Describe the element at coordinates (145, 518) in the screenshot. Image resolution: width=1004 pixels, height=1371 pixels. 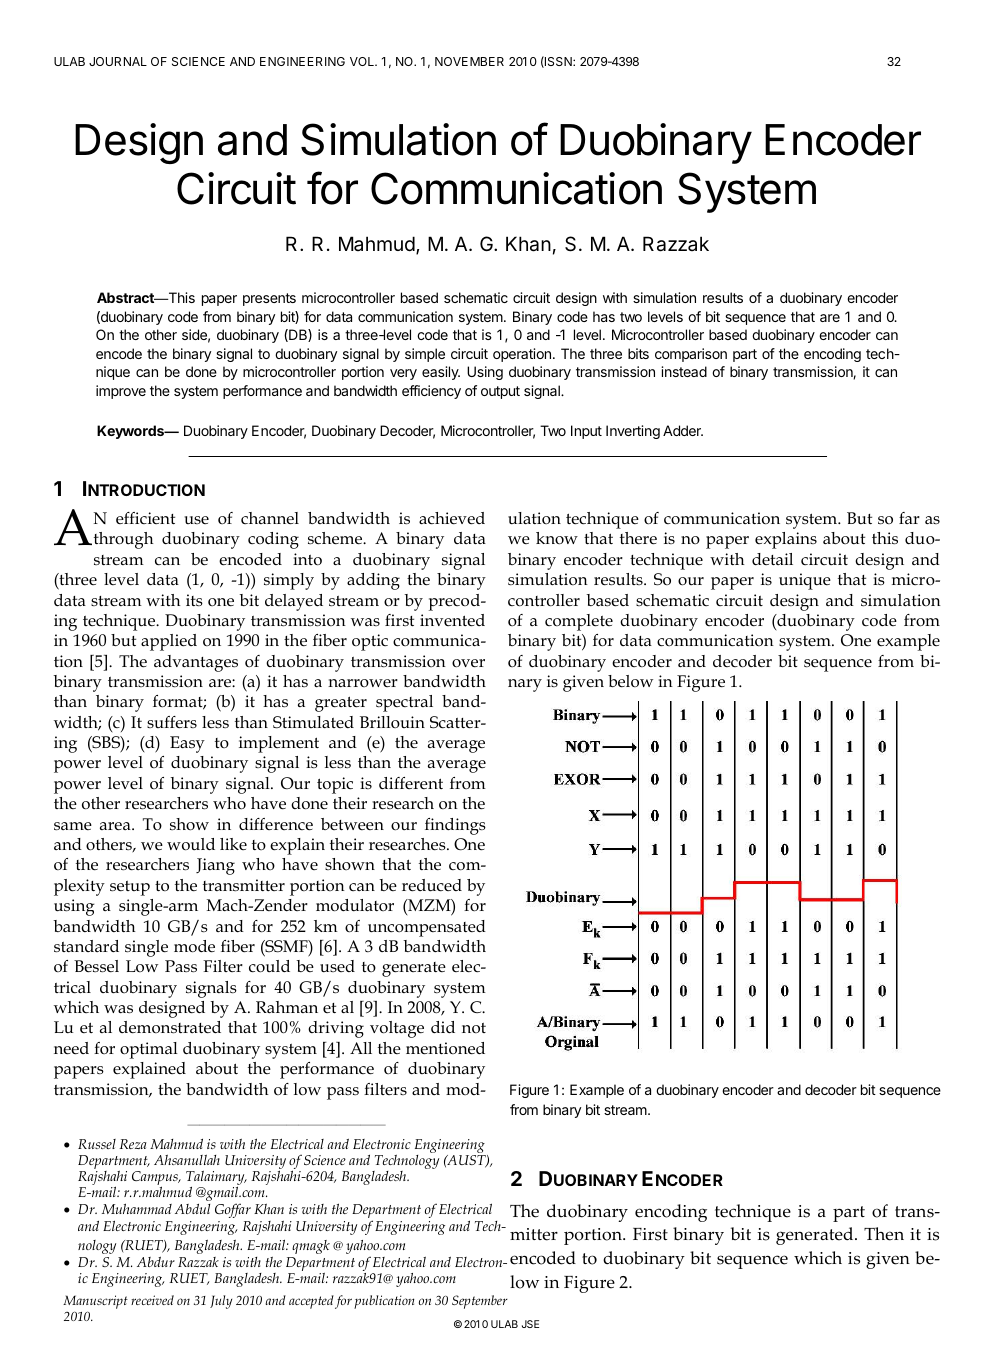
I see `efficient` at that location.
